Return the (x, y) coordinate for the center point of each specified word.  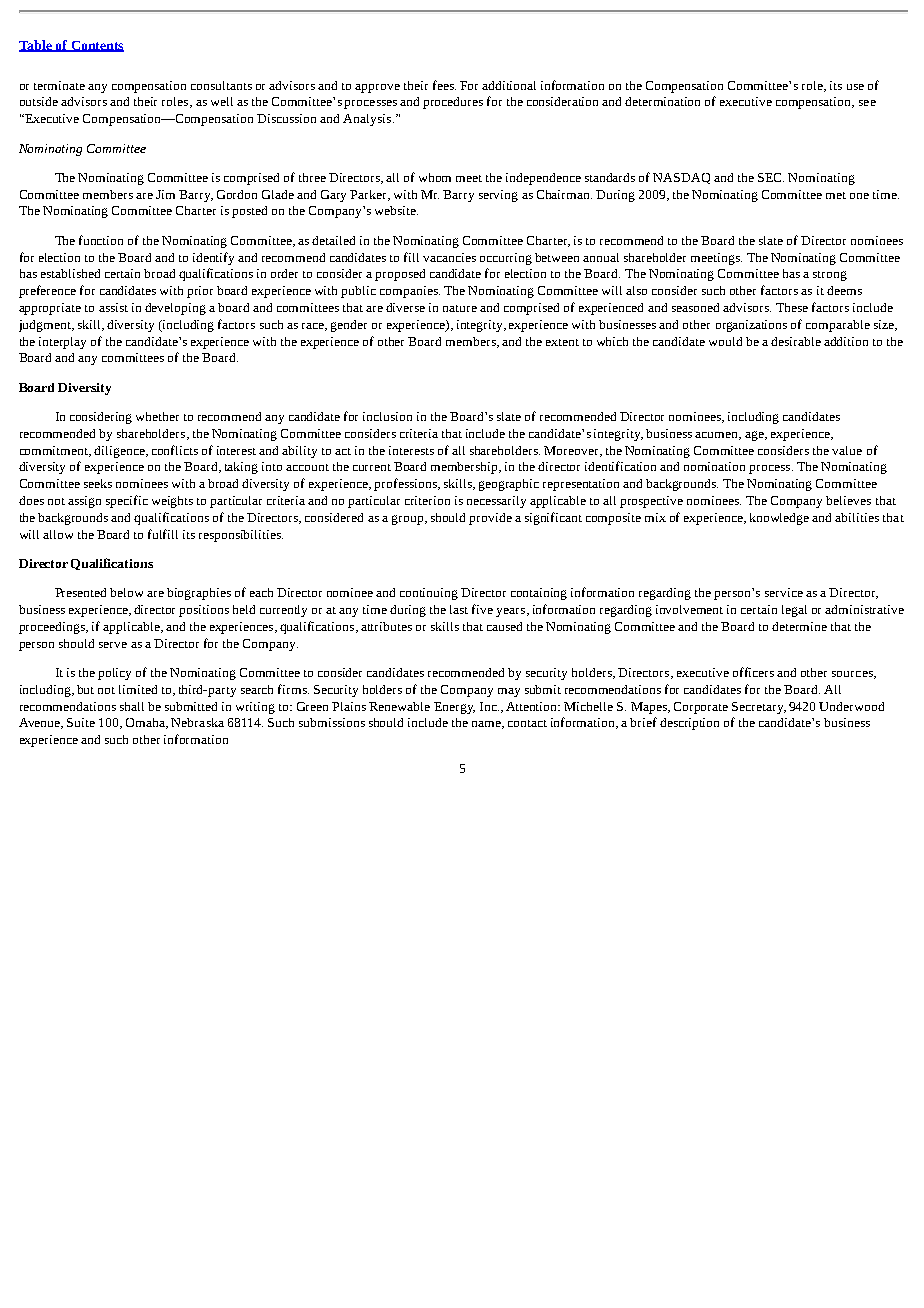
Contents (96, 46)
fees (444, 85)
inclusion (387, 416)
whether (157, 416)
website (396, 210)
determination (662, 101)
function (101, 240)
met (836, 195)
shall (132, 706)
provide (490, 519)
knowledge (779, 519)
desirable (796, 341)
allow (58, 534)
